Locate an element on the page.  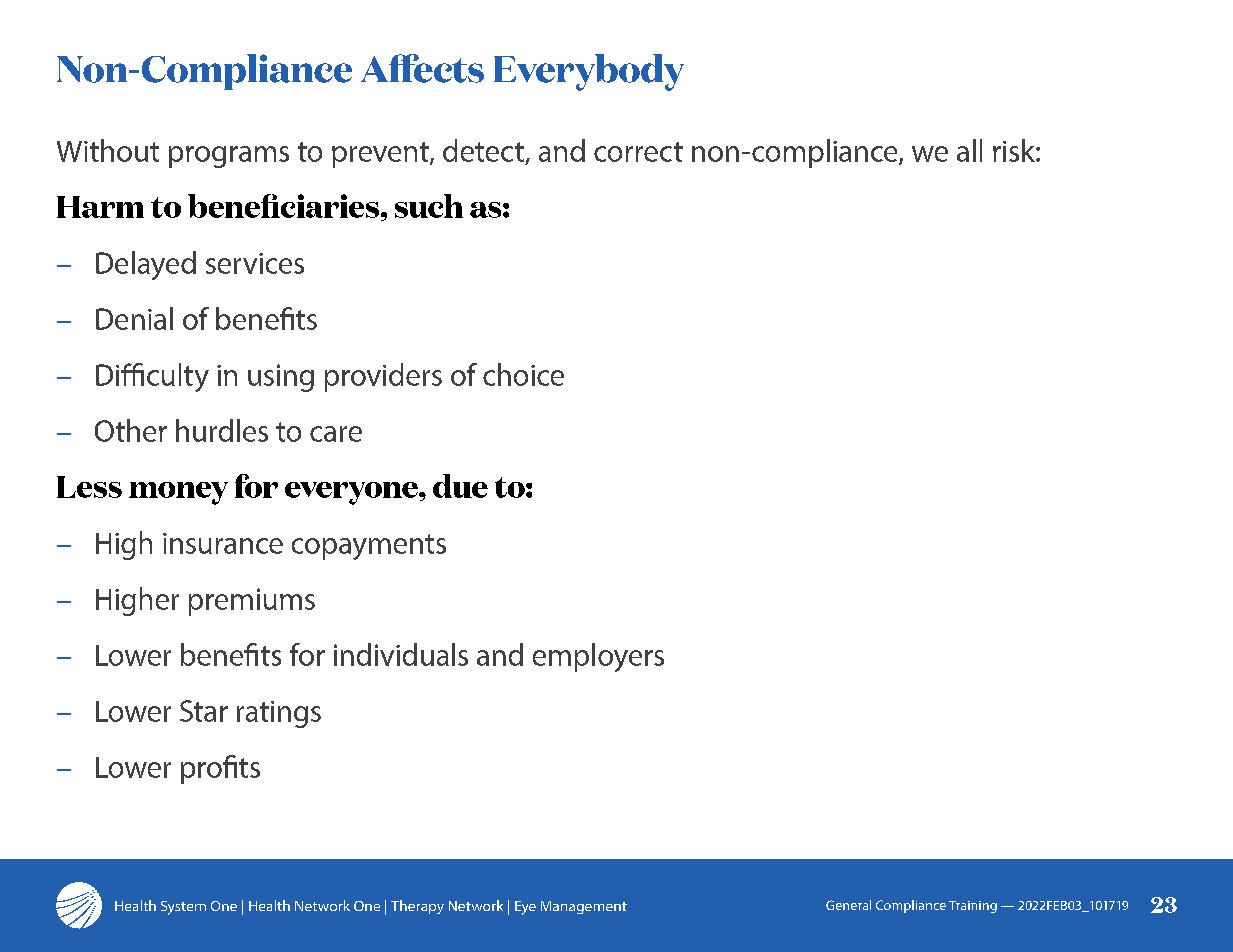
General is located at coordinates (848, 905).
